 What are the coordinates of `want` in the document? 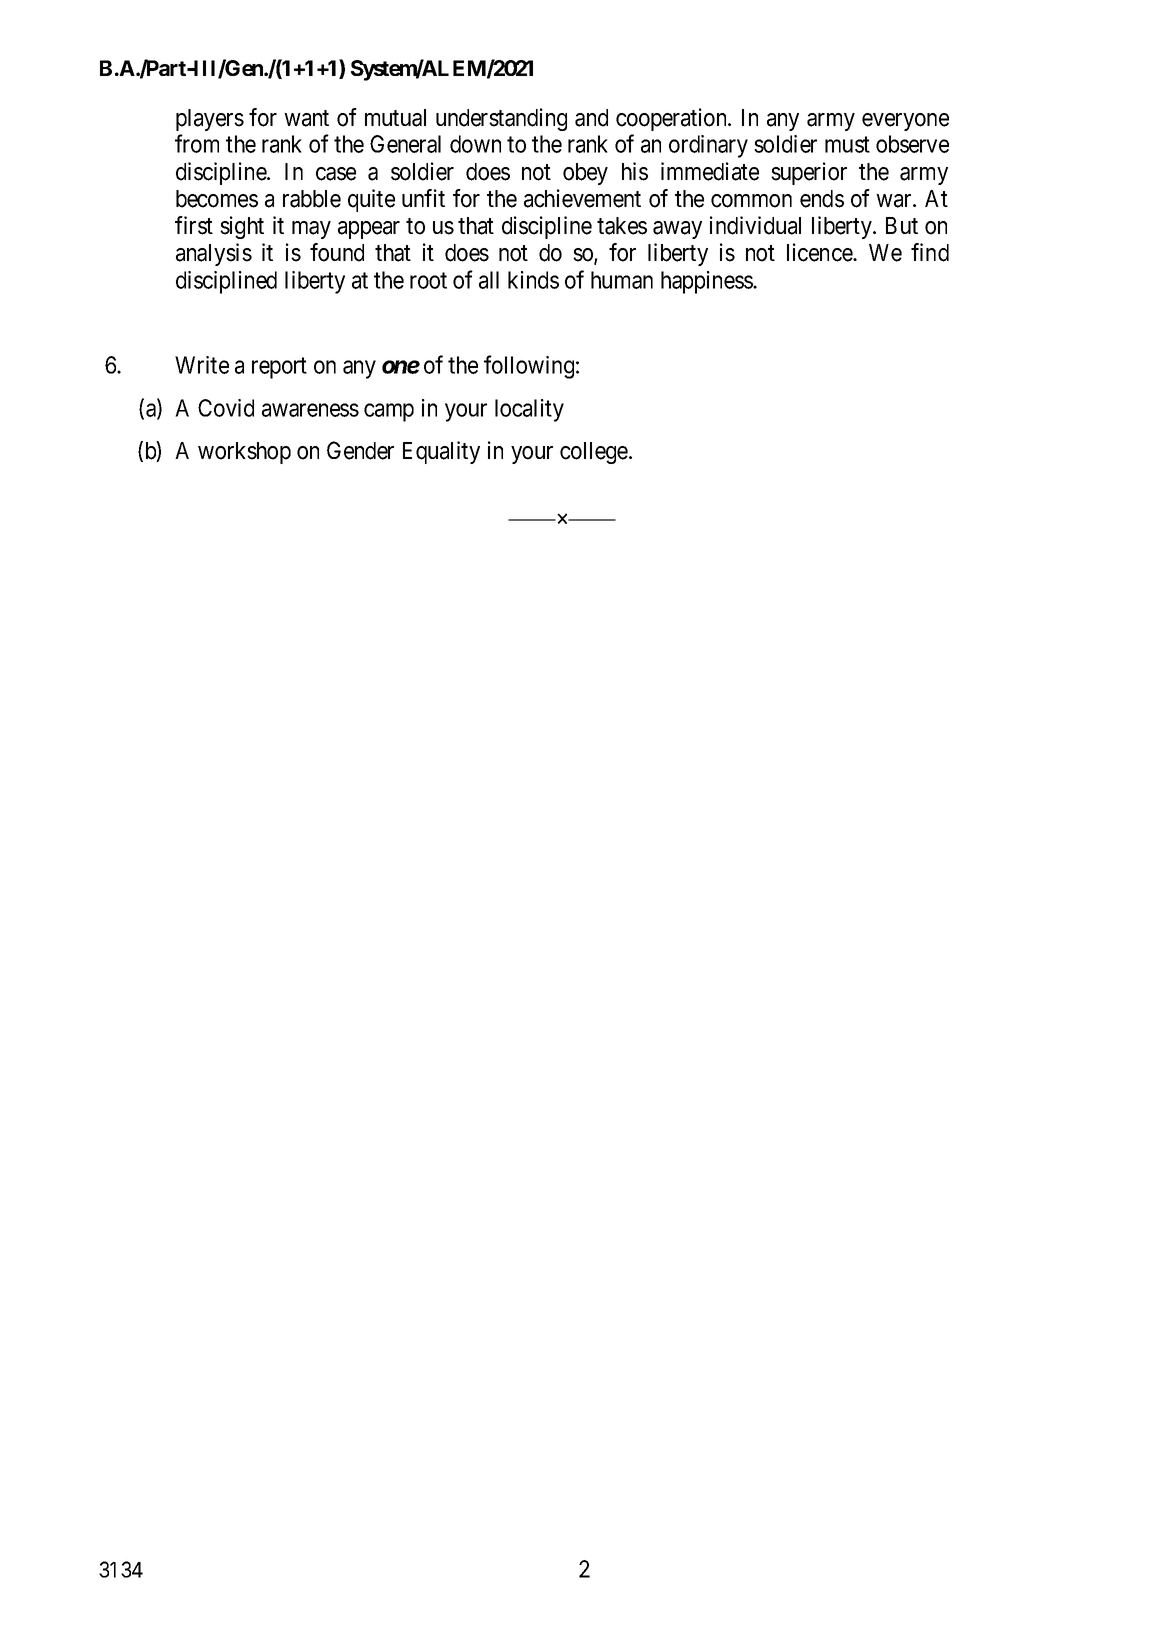 It's located at (306, 118).
